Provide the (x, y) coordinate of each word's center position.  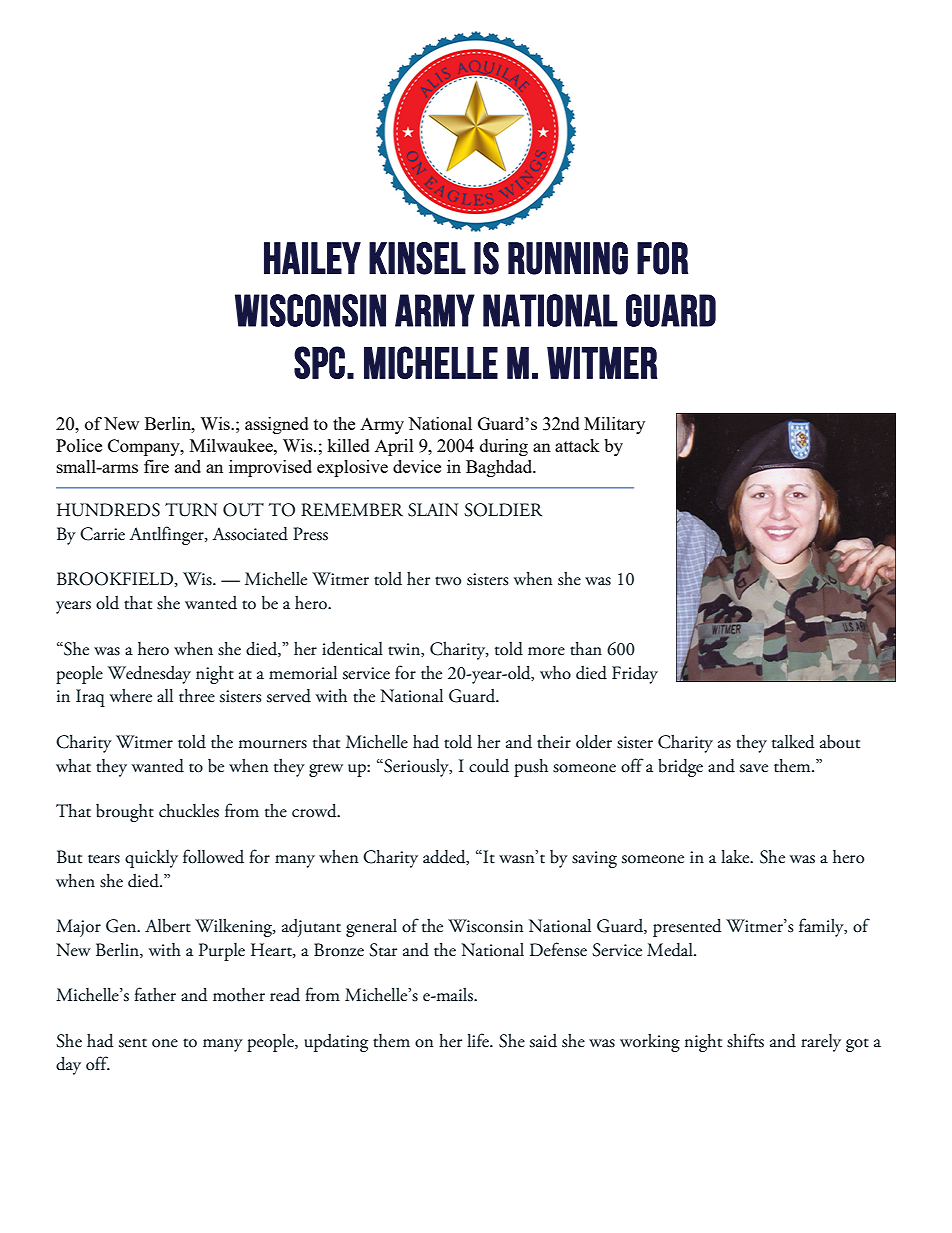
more (546, 651)
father (155, 994)
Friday (635, 675)
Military (614, 425)
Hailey (312, 258)
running (568, 258)
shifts (745, 1040)
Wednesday (149, 675)
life (479, 1040)
